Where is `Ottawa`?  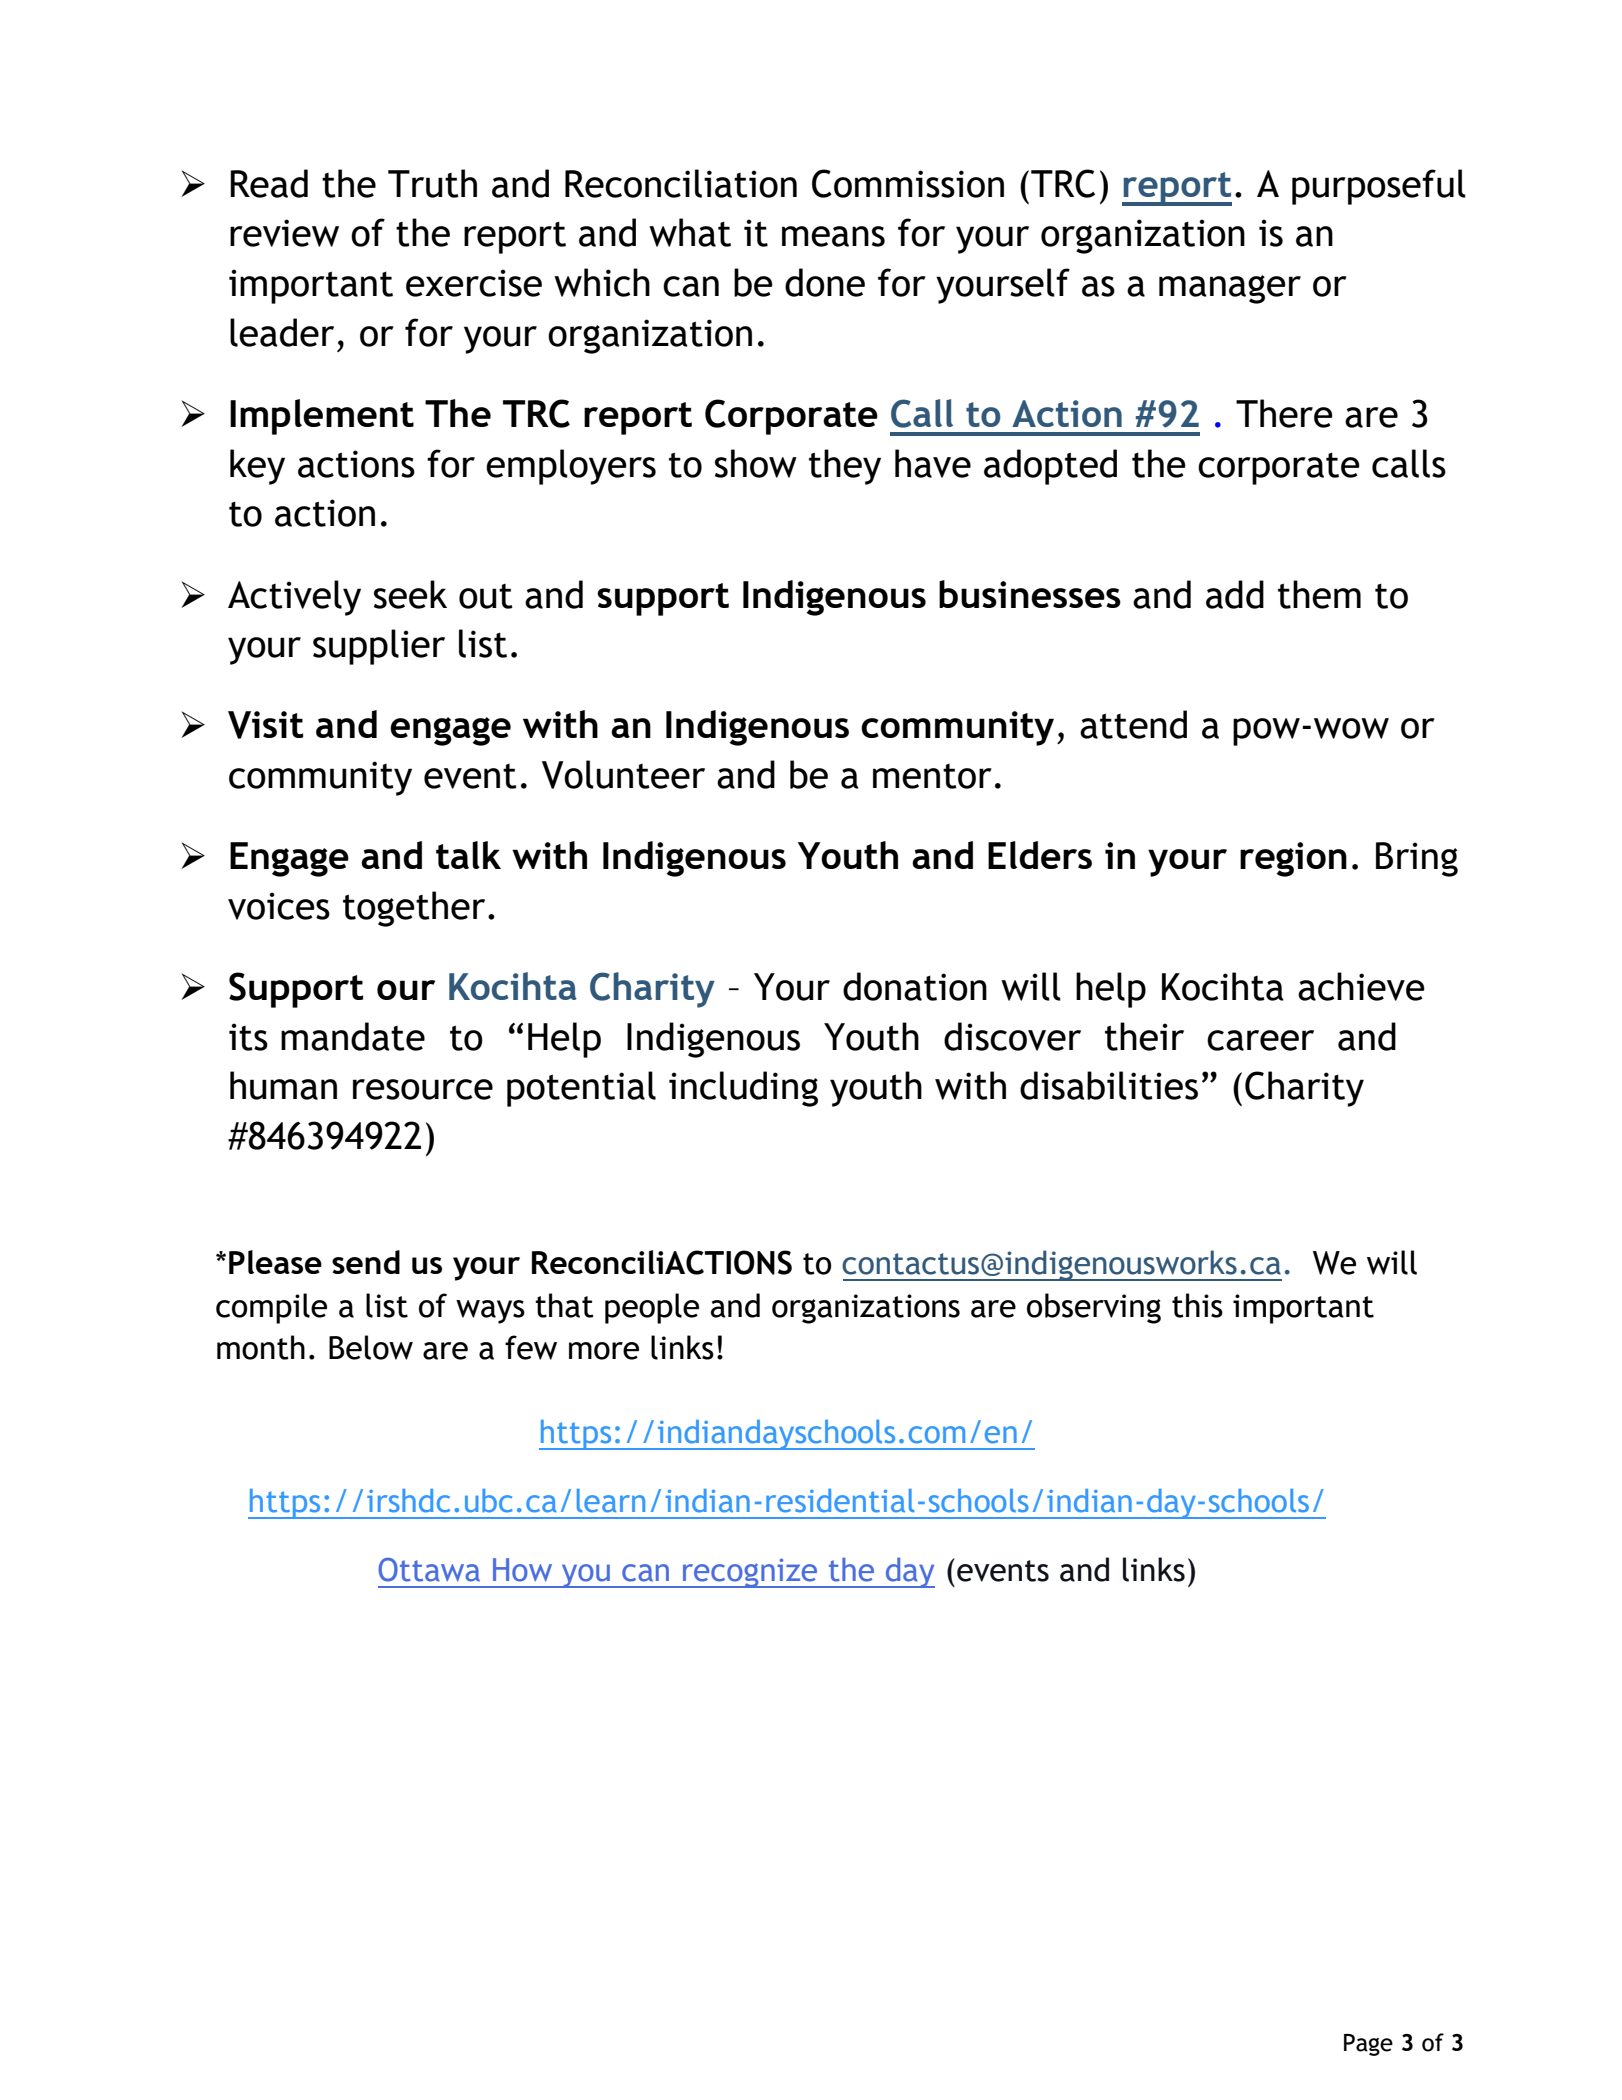
Ottawa is located at coordinates (429, 1570).
